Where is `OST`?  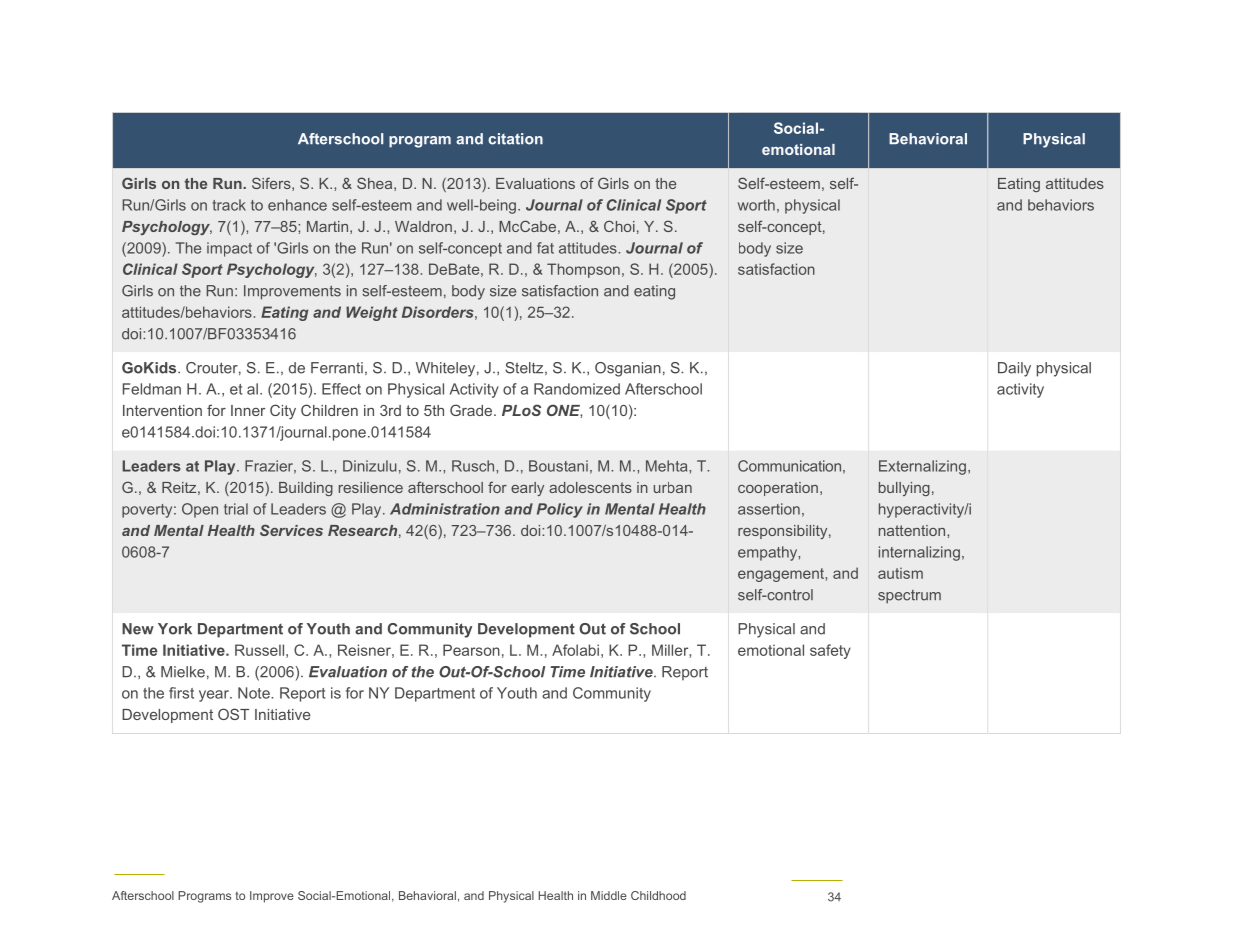
OST is located at coordinates (233, 714).
